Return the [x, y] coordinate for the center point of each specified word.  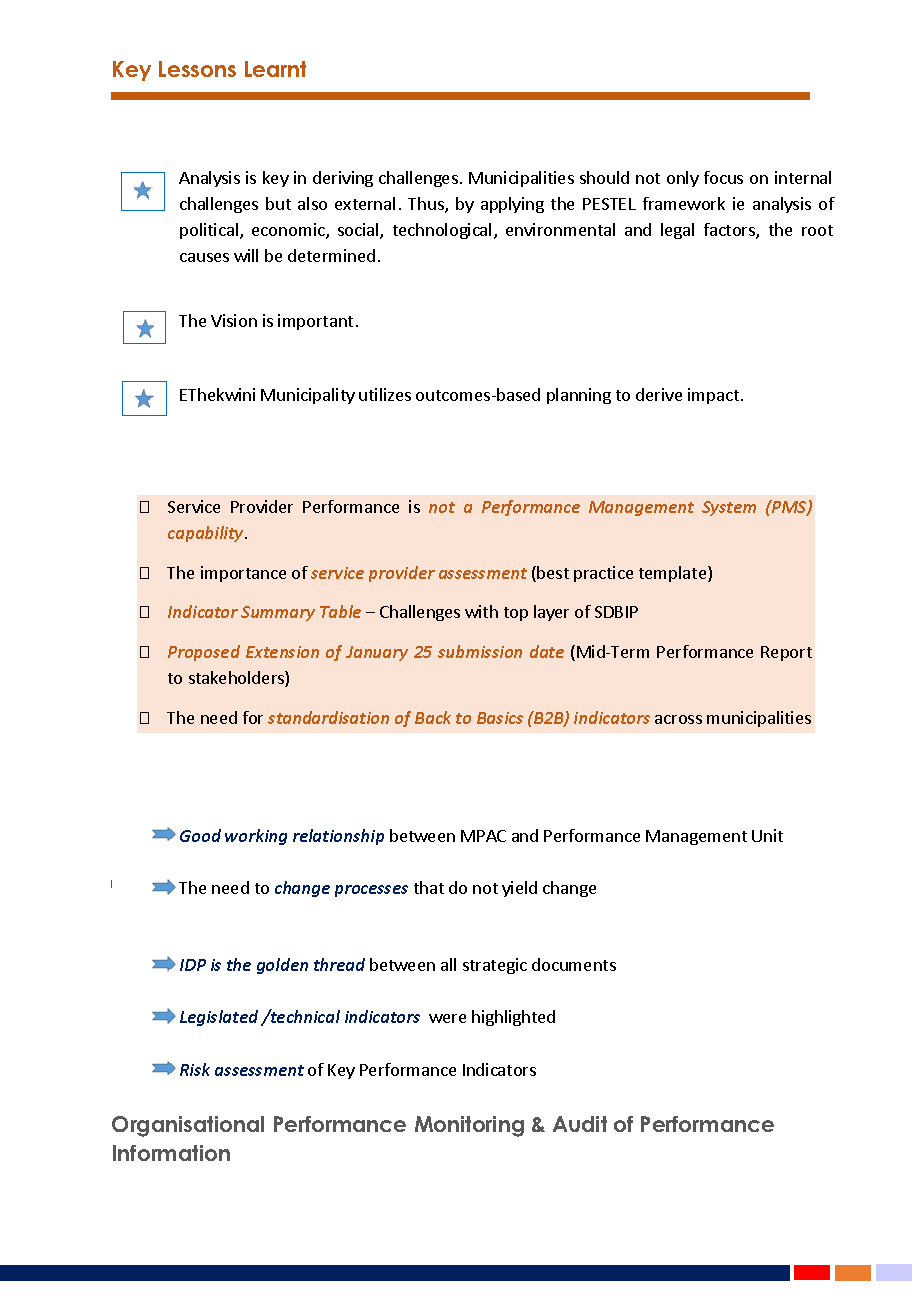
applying [512, 205]
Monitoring [469, 1126]
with [481, 611]
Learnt [275, 69]
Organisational [188, 1126]
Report [786, 653]
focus [723, 177]
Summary [278, 613]
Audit [580, 1124]
